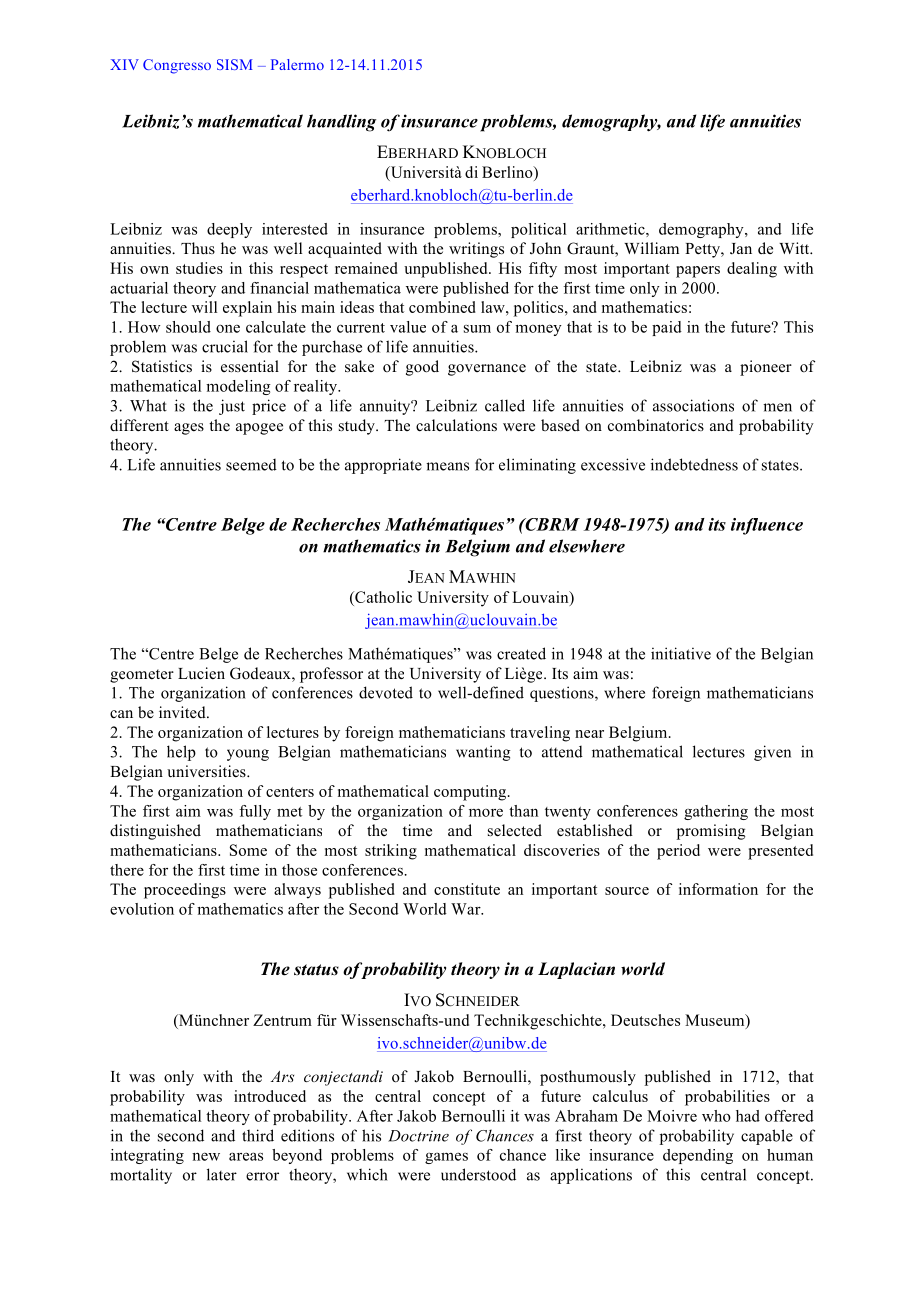 The width and height of the screenshot is (924, 1308). What do you see at coordinates (206, 1156) in the screenshot?
I see `new` at bounding box center [206, 1156].
